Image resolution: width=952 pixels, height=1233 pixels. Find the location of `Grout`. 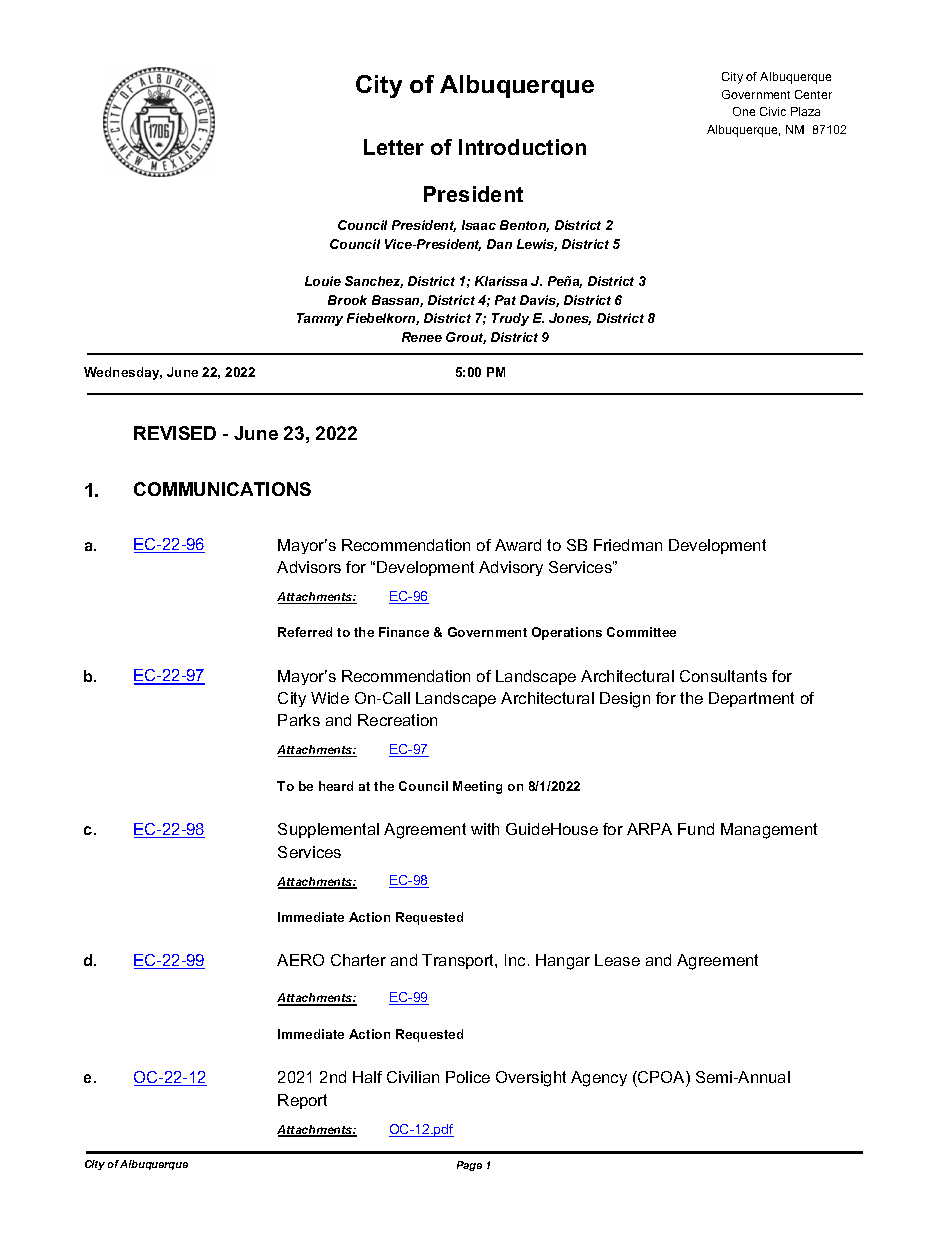

Grout is located at coordinates (466, 338).
